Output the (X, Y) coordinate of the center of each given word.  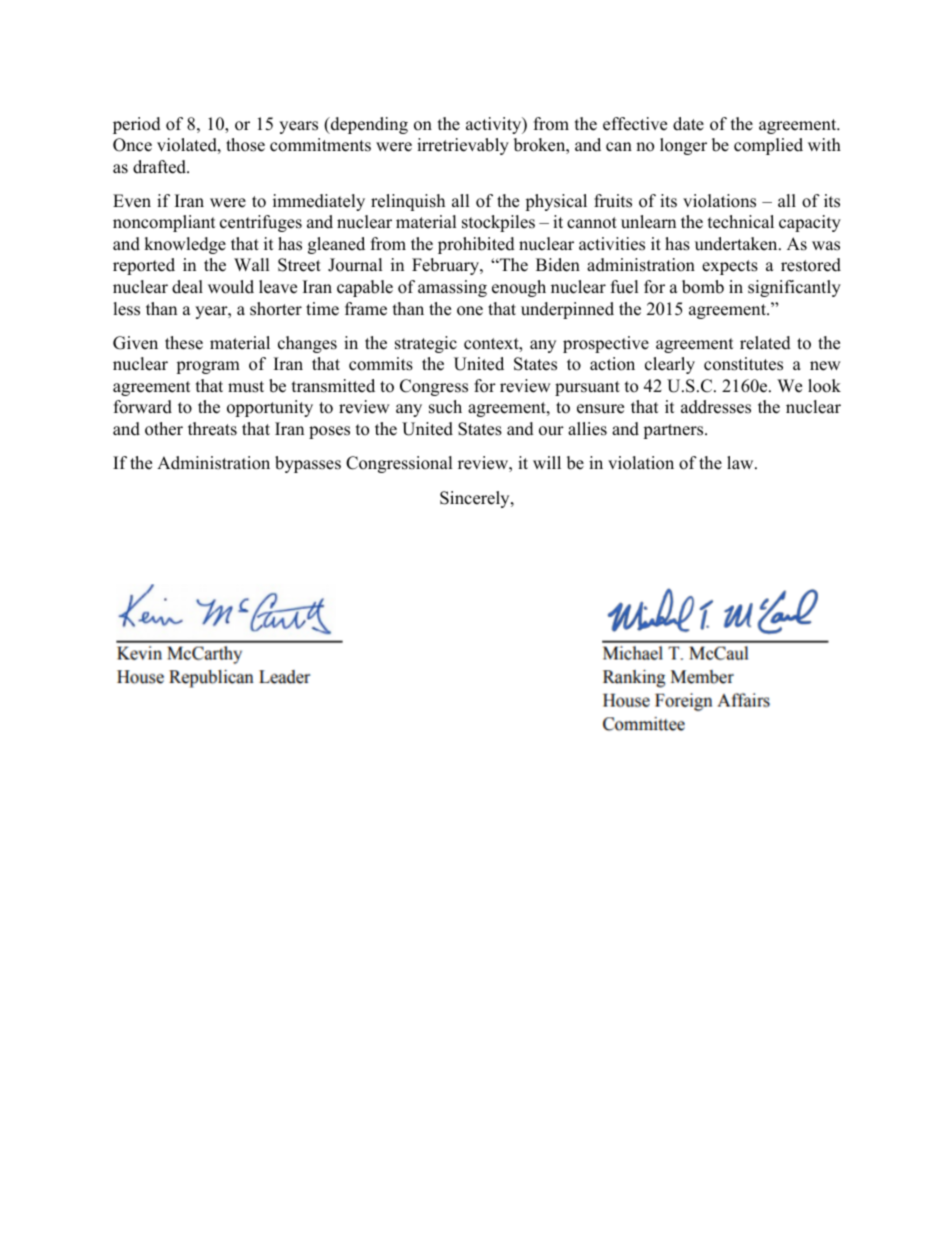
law (741, 462)
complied (768, 146)
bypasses (308, 464)
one (470, 311)
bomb (703, 287)
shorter (276, 309)
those (245, 145)
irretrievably (463, 146)
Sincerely (476, 499)
